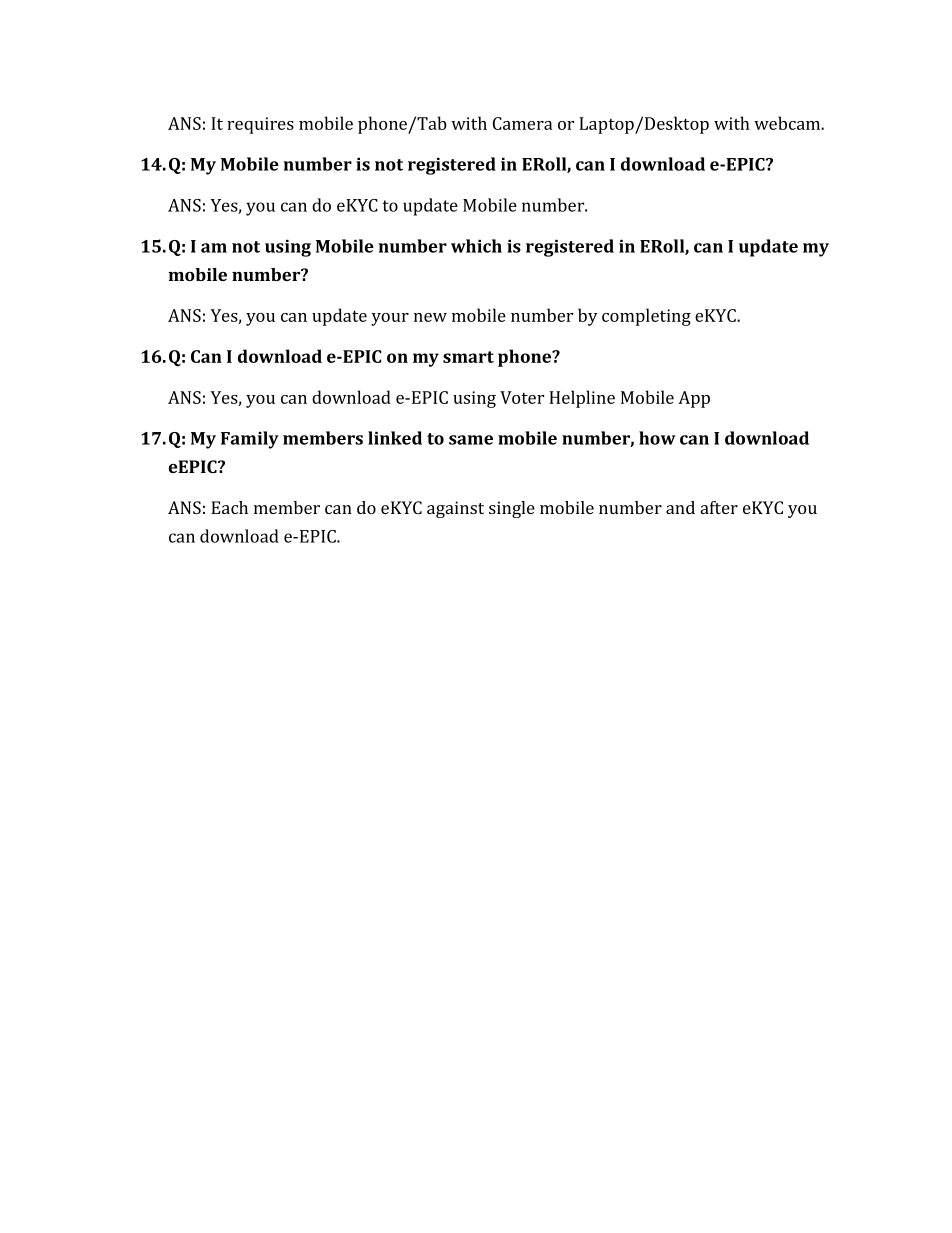 The image size is (952, 1233). I want to click on completing, so click(646, 317).
